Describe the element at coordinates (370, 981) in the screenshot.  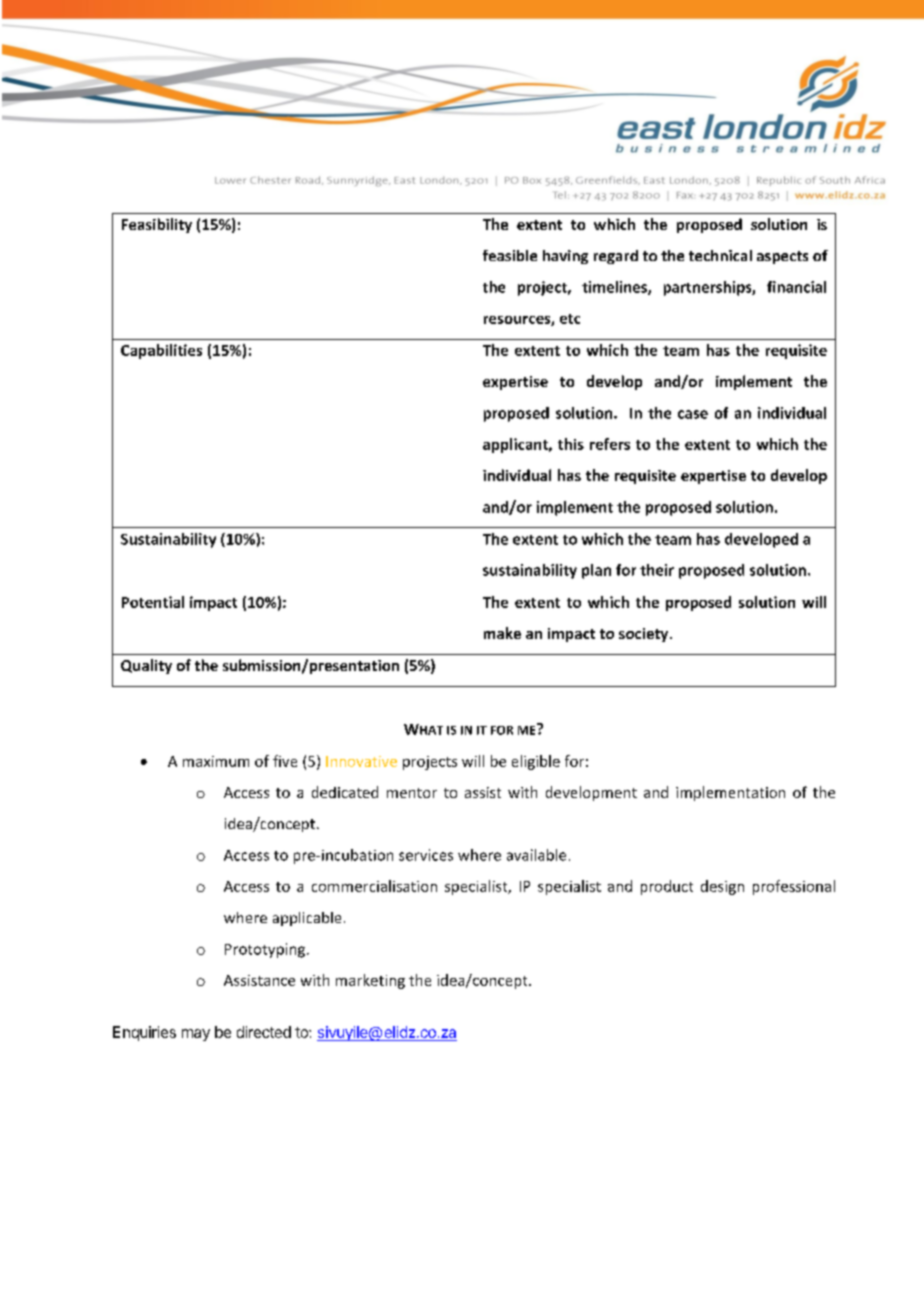
I see `marketing` at that location.
